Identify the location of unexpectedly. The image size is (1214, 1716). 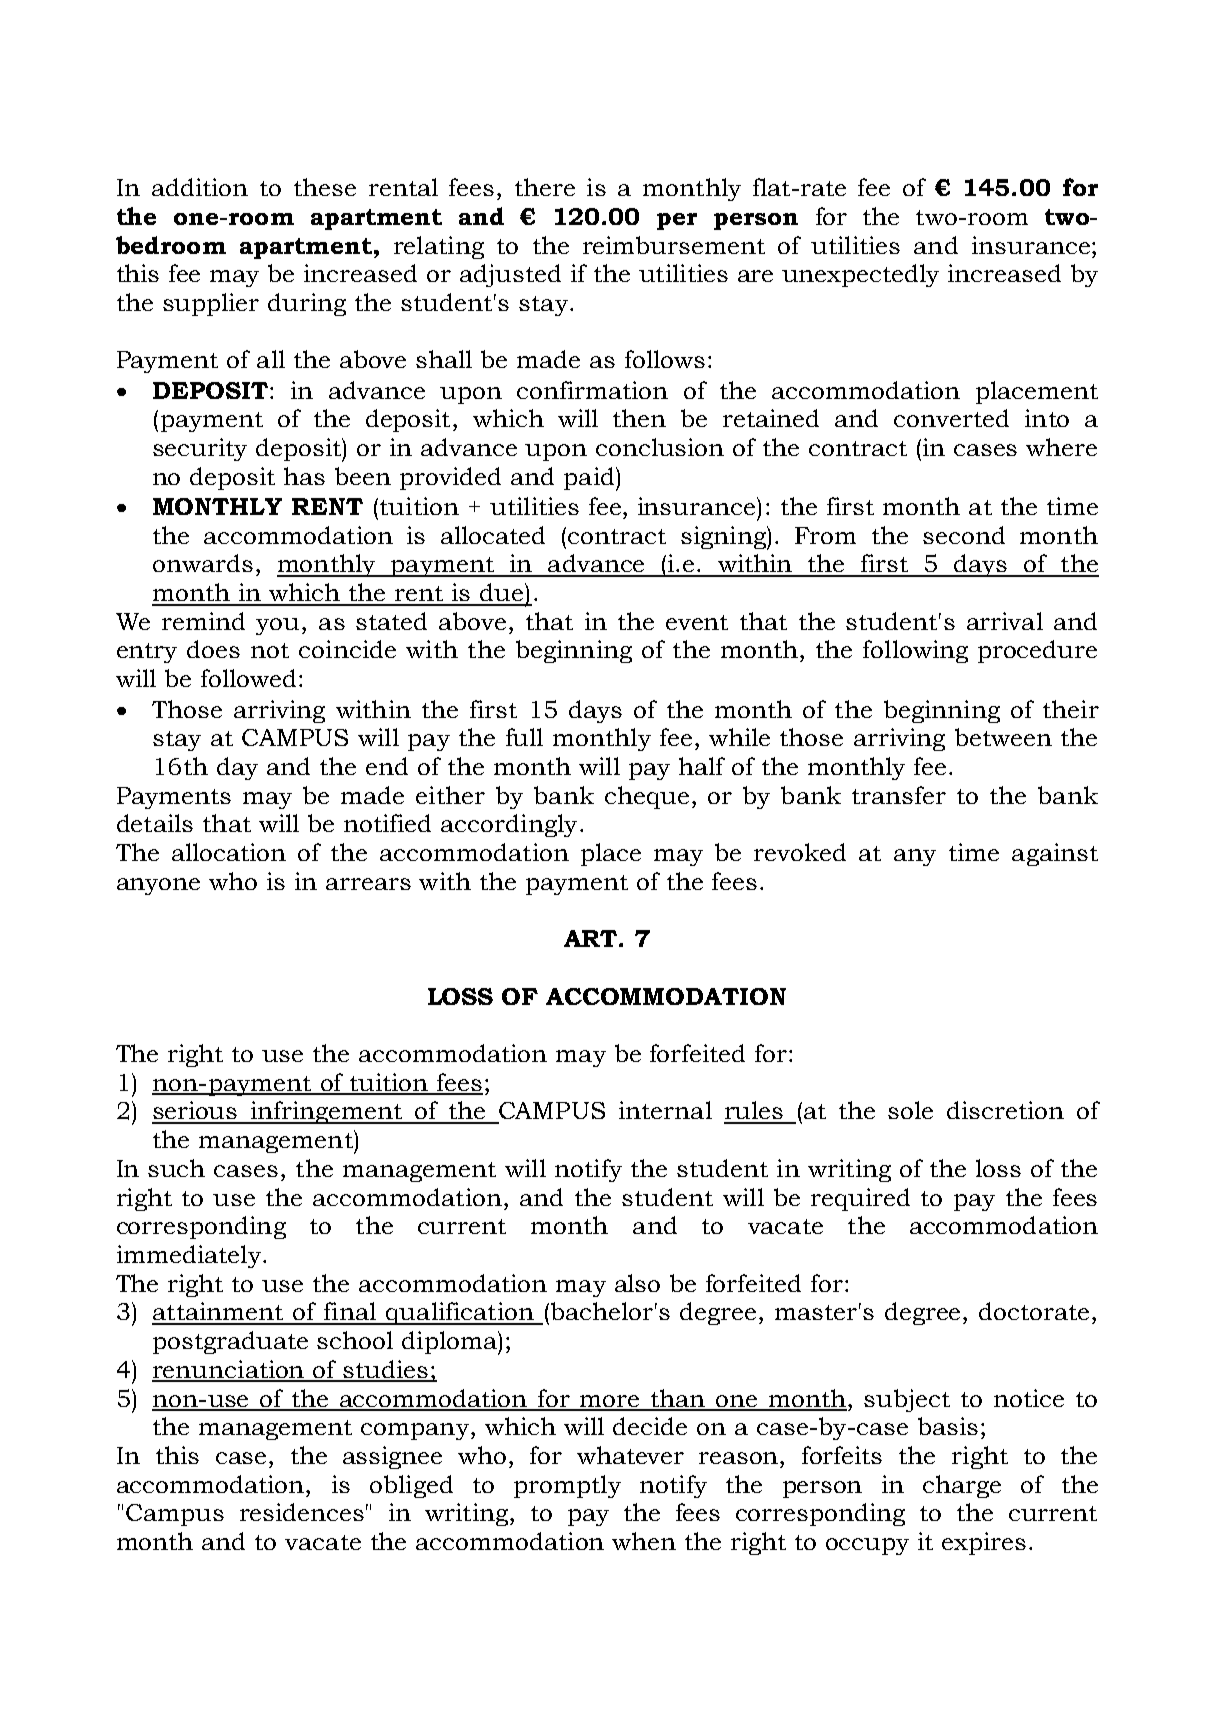
(860, 275).
